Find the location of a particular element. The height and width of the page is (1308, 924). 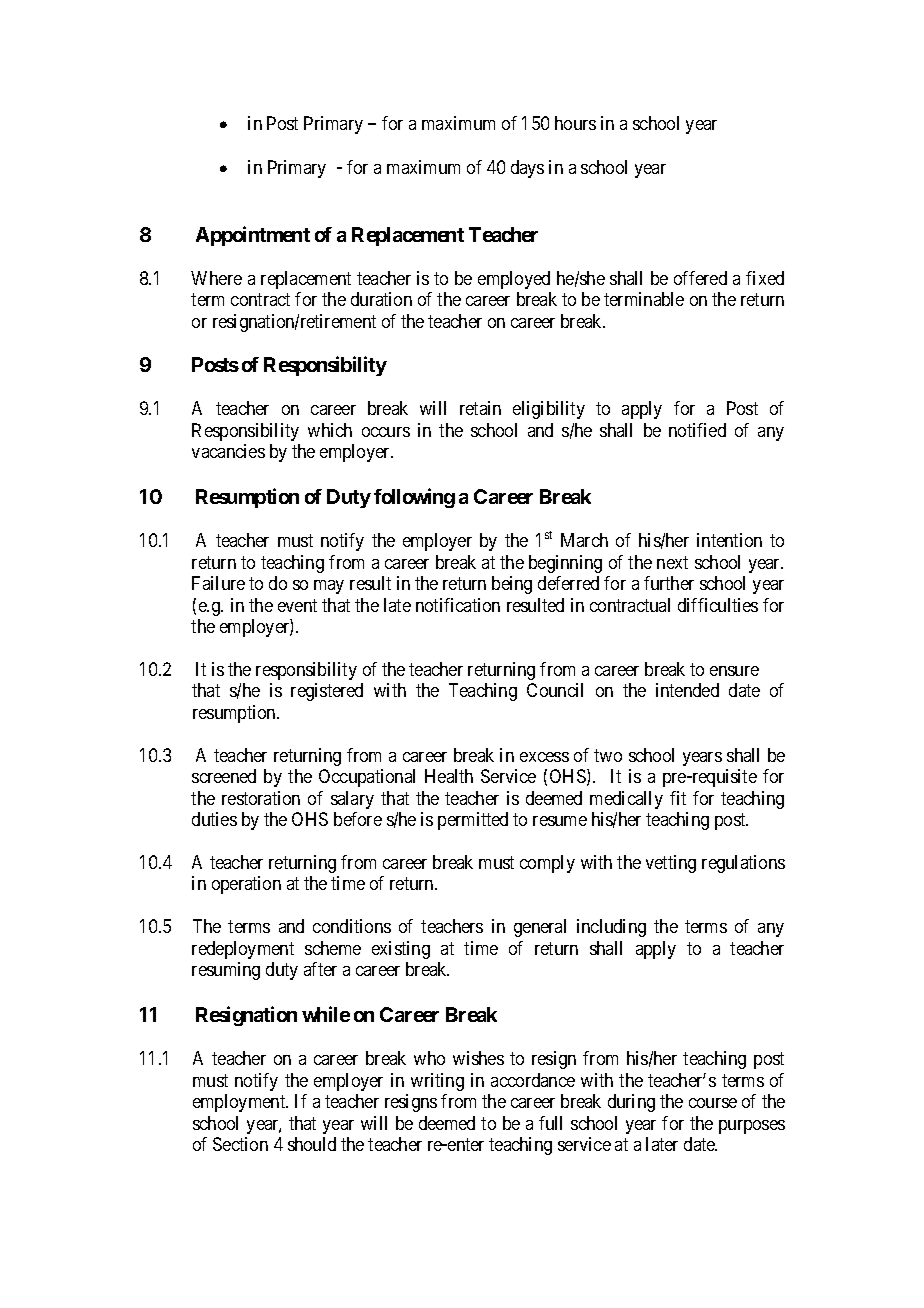

restoration is located at coordinates (261, 798).
